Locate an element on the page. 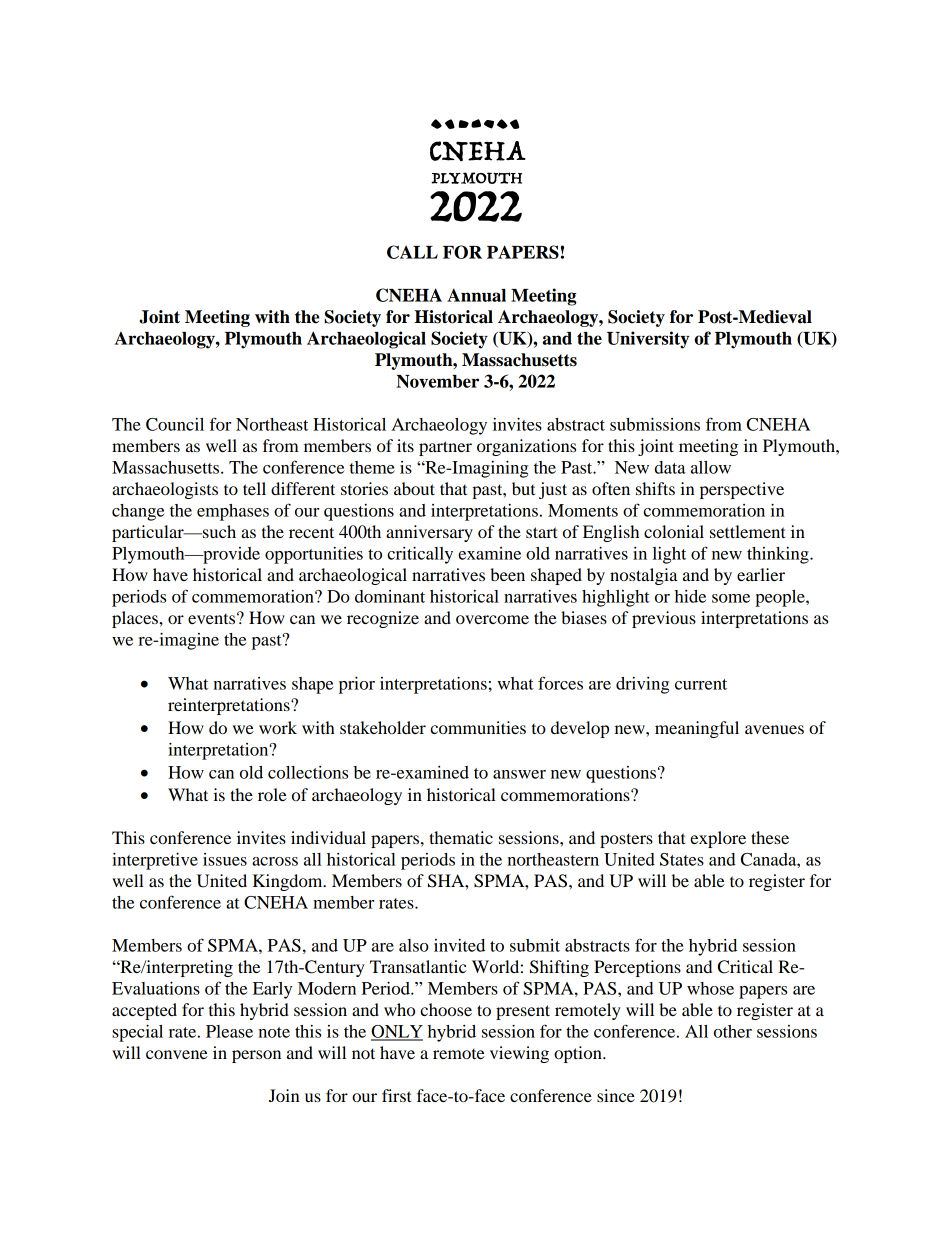 The height and width of the page is (1233, 952). issues is located at coordinates (225, 859).
